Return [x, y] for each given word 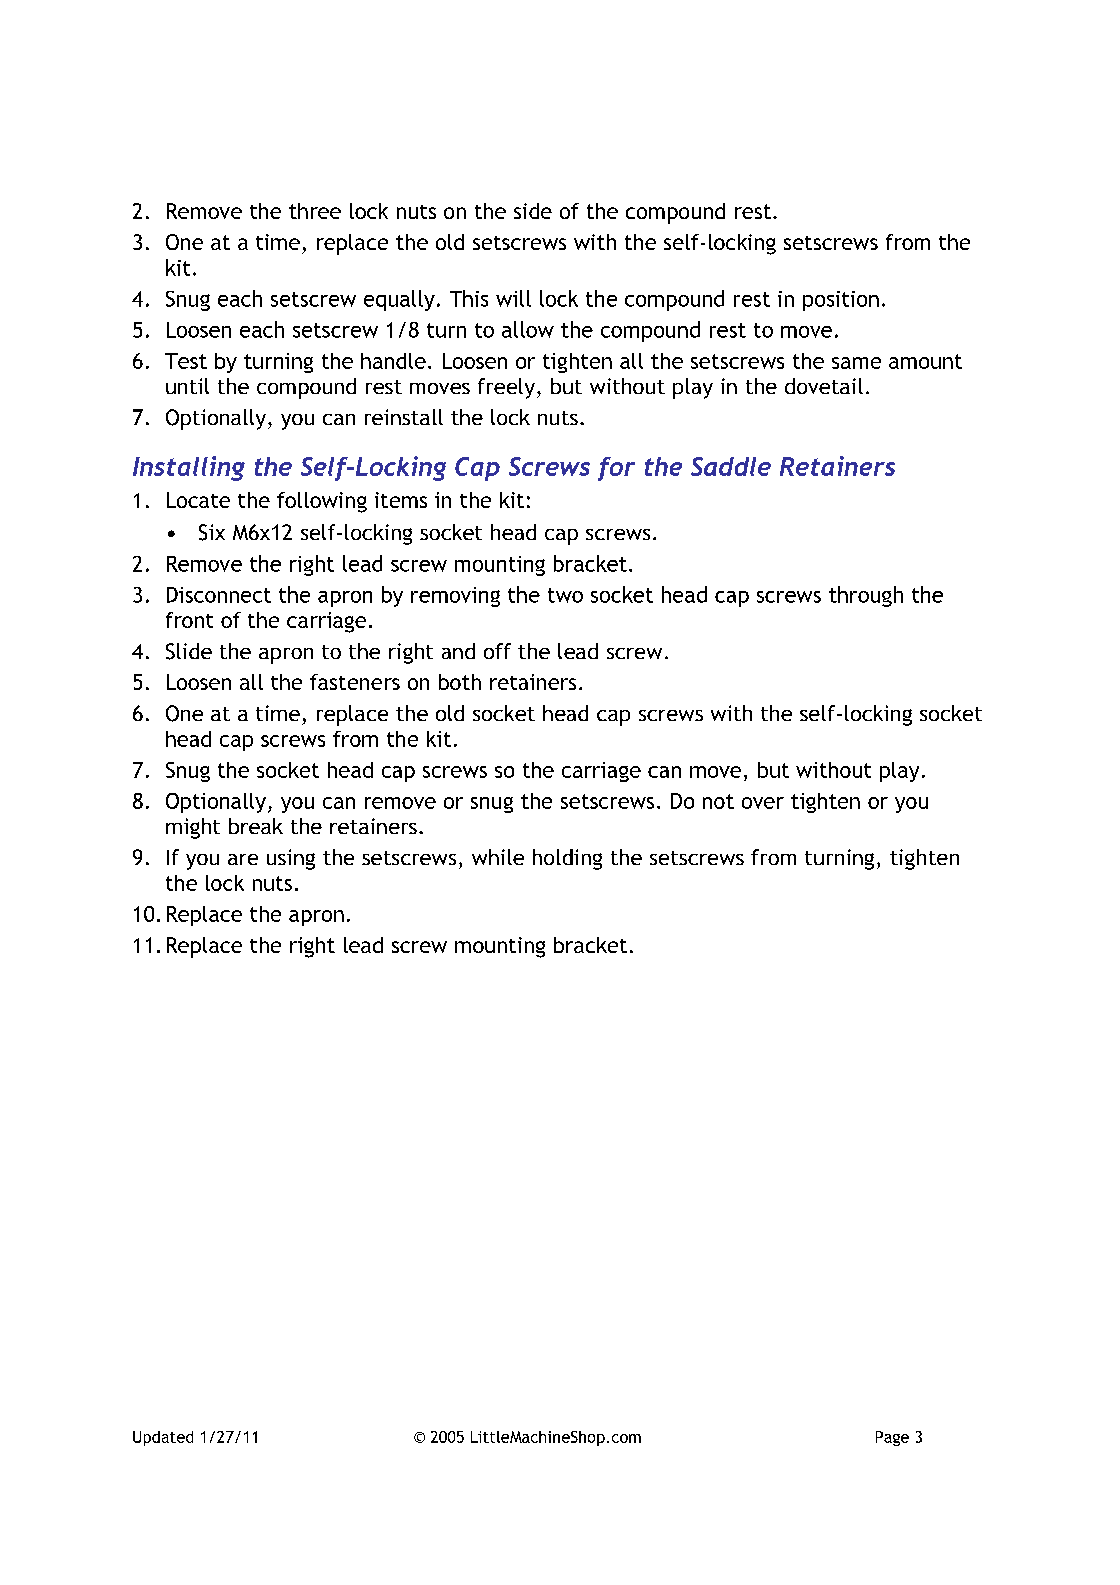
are [243, 859]
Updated [163, 1438]
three [315, 211]
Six [212, 532]
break [256, 826]
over [763, 803]
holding [567, 859]
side [533, 211]
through [866, 596]
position [841, 301]
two [565, 595]
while [498, 857]
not [718, 801]
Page [892, 1438]
